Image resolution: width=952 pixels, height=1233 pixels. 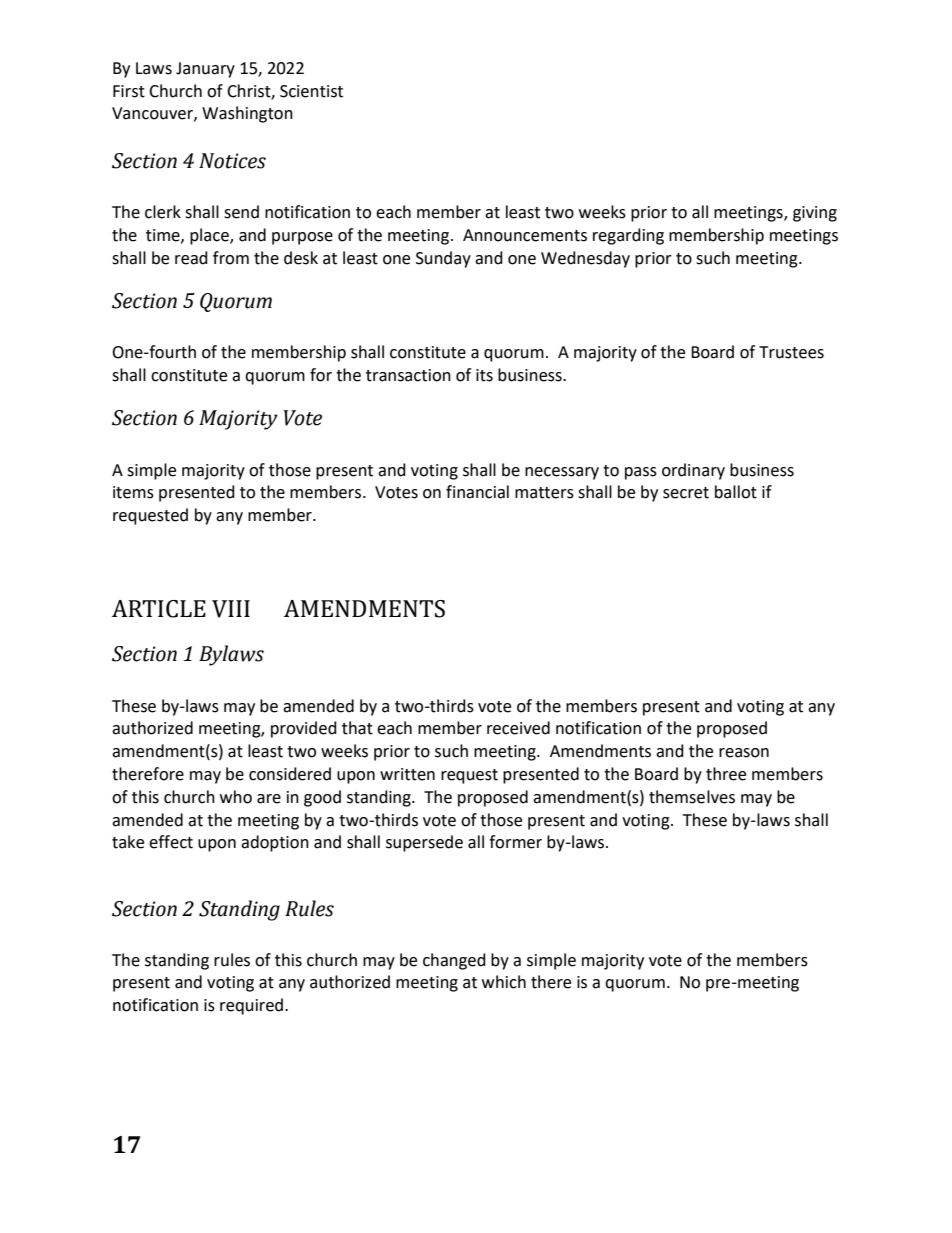 What do you see at coordinates (815, 214) in the document?
I see `giving` at bounding box center [815, 214].
